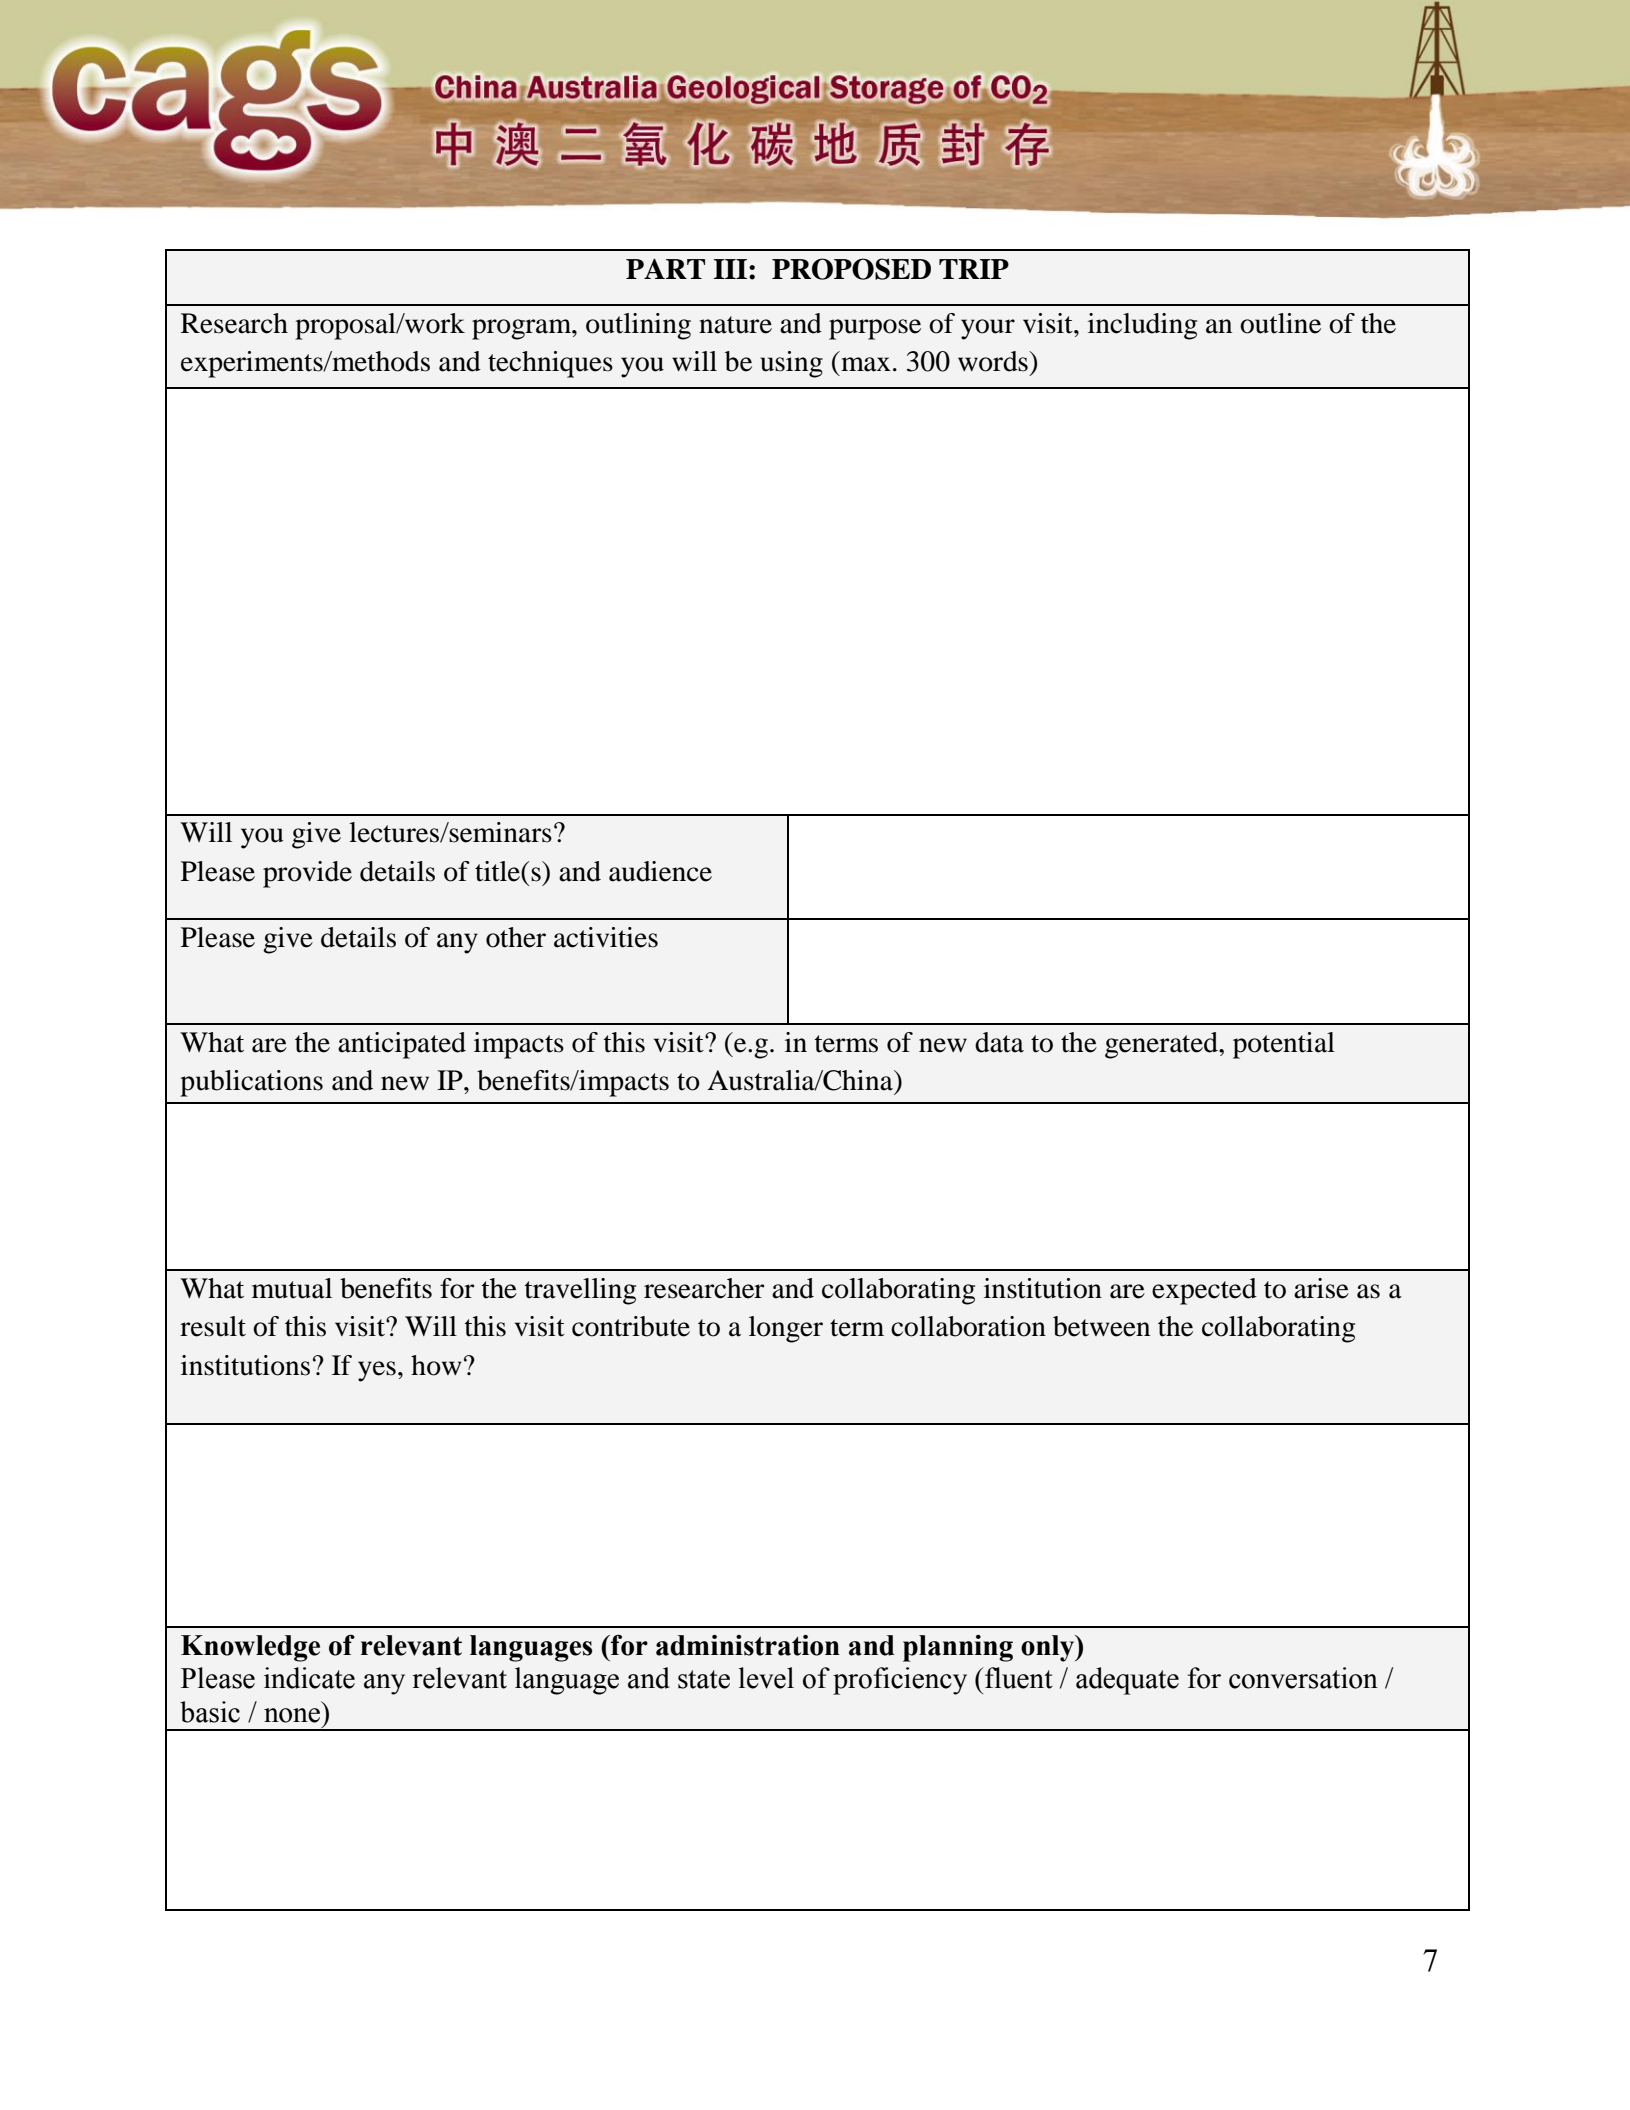 Image resolution: width=1630 pixels, height=2110 pixels. Describe the element at coordinates (735, 325) in the document. I see `nature` at that location.
